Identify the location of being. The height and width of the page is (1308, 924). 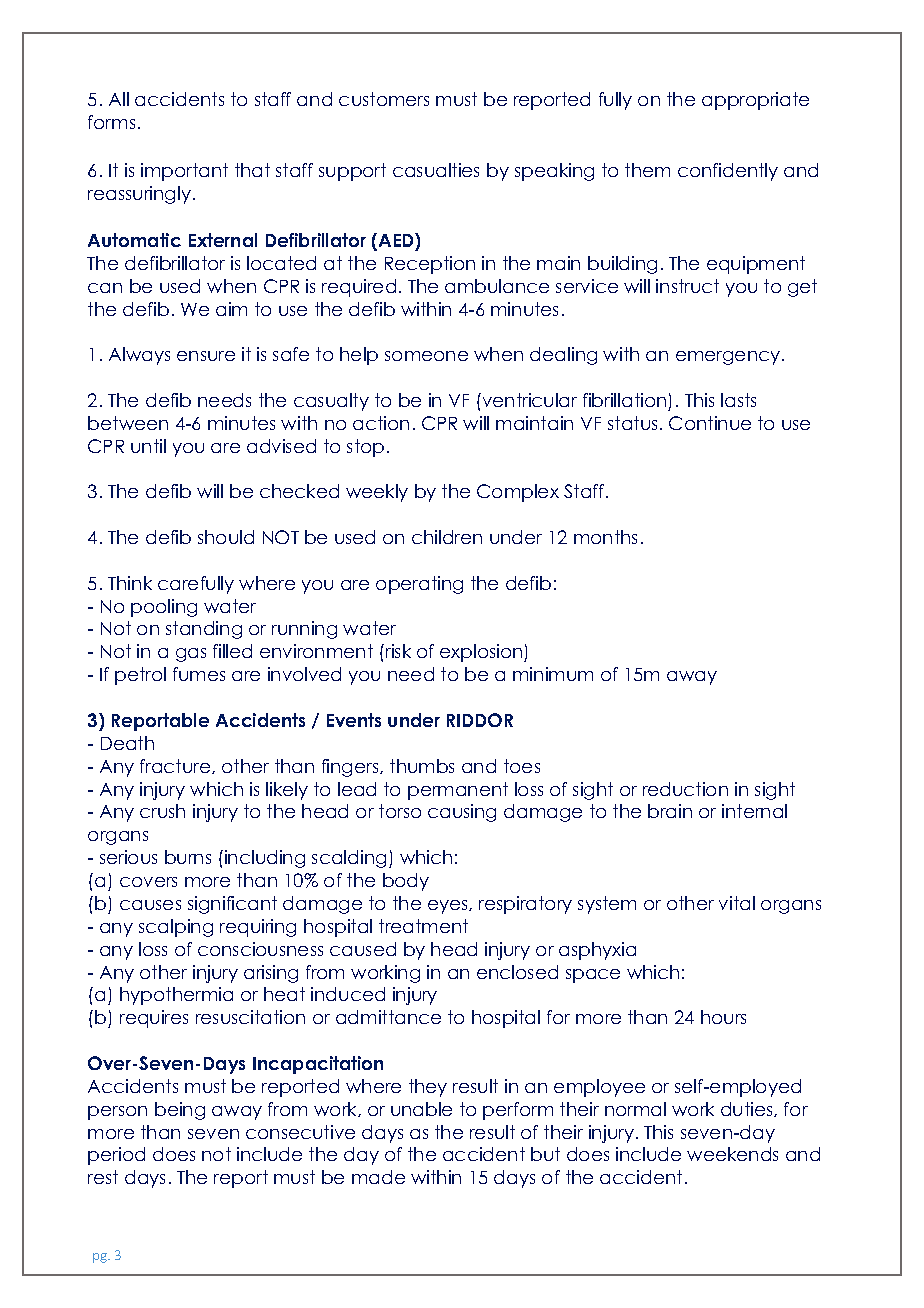
(180, 1111).
